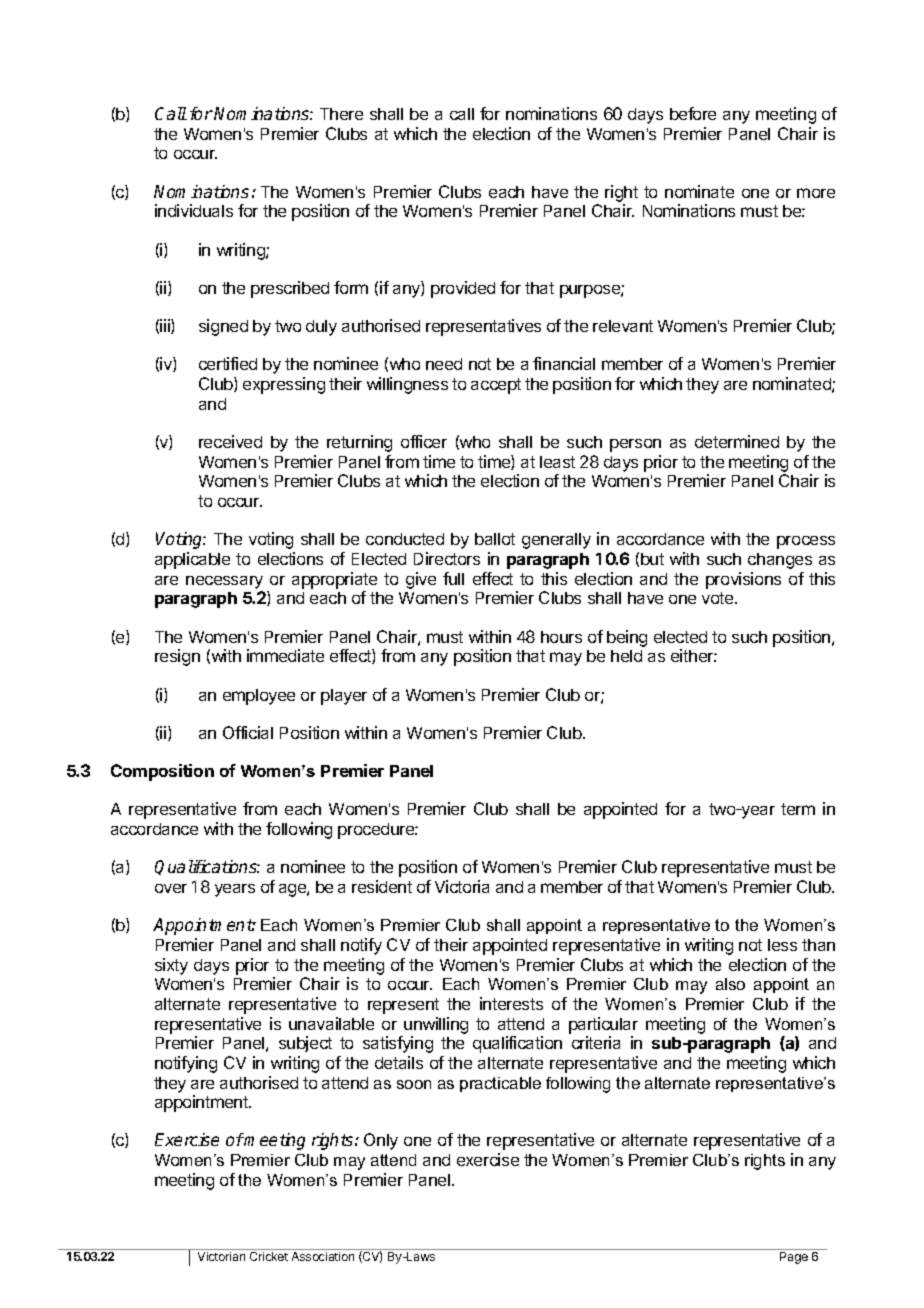  Describe the element at coordinates (693, 113) in the screenshot. I see `before` at that location.
